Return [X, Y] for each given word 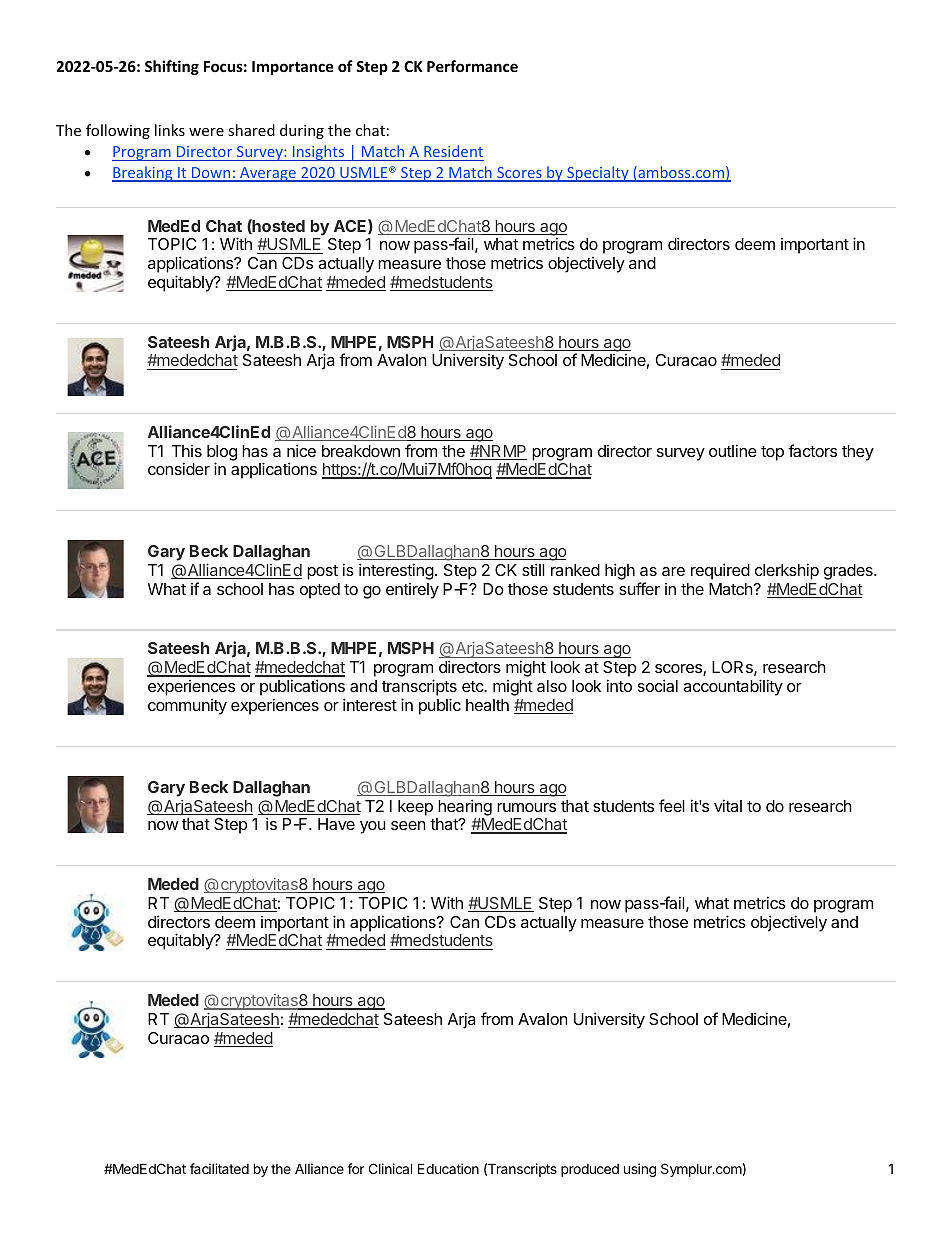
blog [222, 454]
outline [733, 450]
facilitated [219, 1168]
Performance [472, 66]
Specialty [598, 174]
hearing [465, 807]
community [187, 707]
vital [728, 805]
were [206, 132]
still [533, 569]
